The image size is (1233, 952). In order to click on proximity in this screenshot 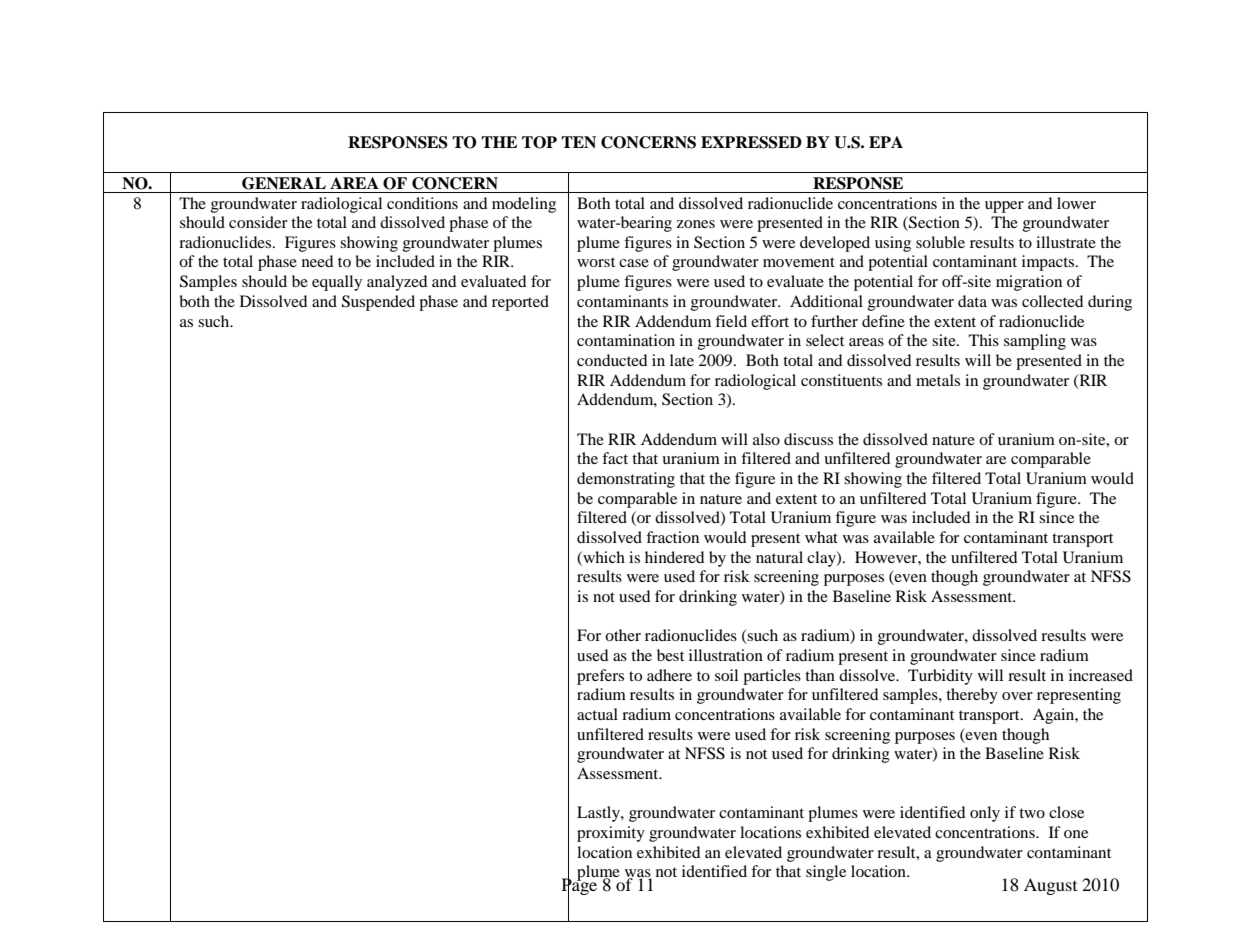, I will do `click(611, 834)`.
